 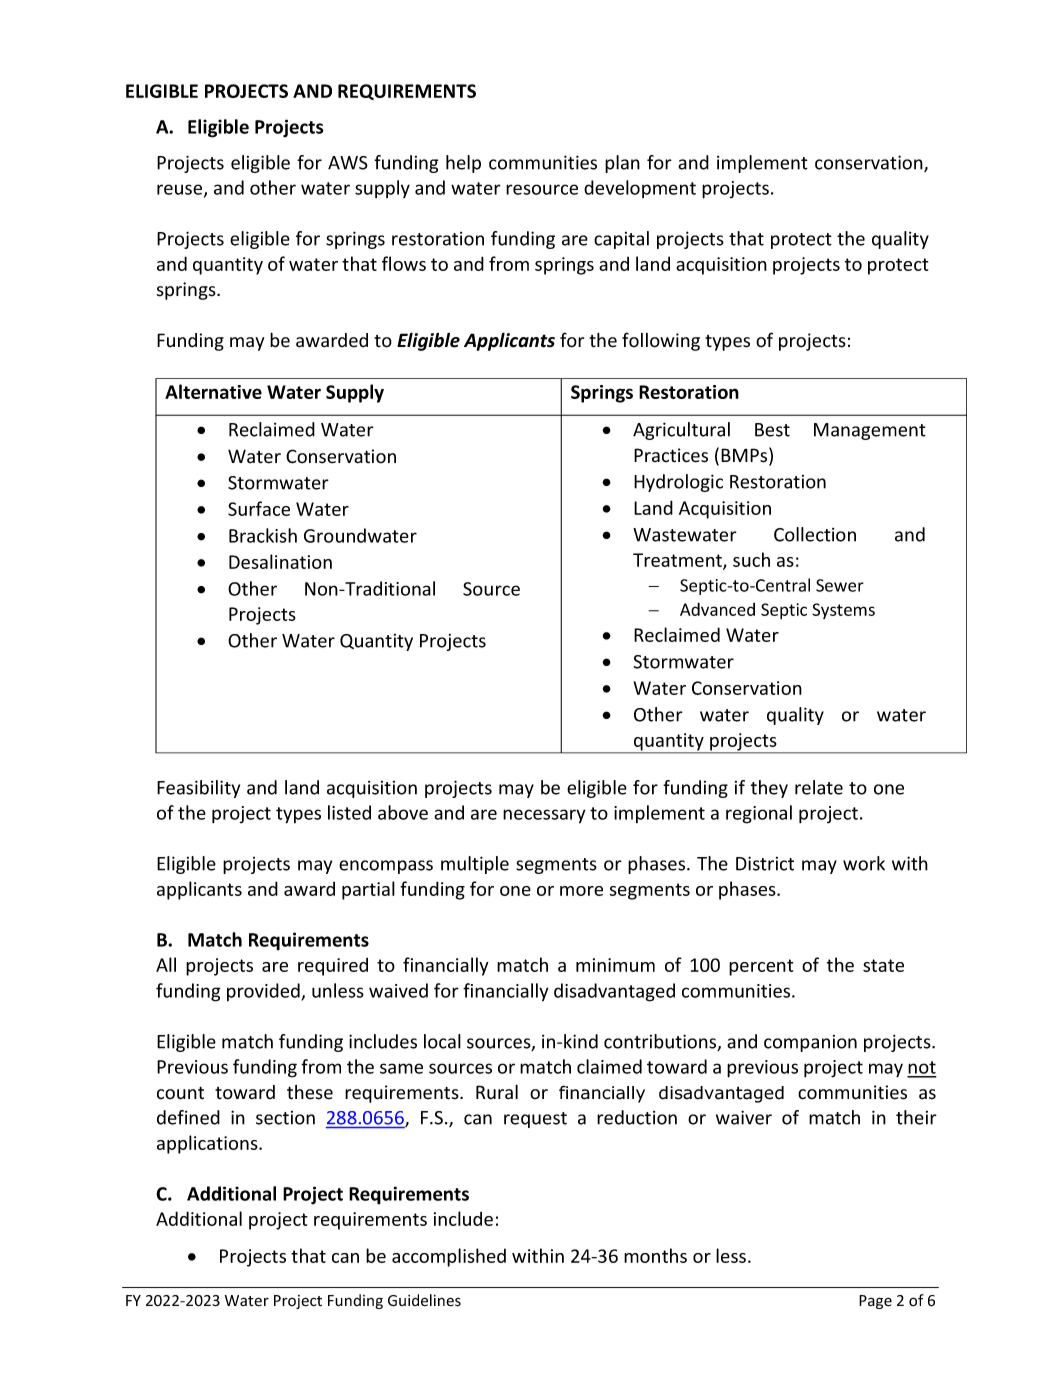 I want to click on reuse, so click(x=181, y=190).
